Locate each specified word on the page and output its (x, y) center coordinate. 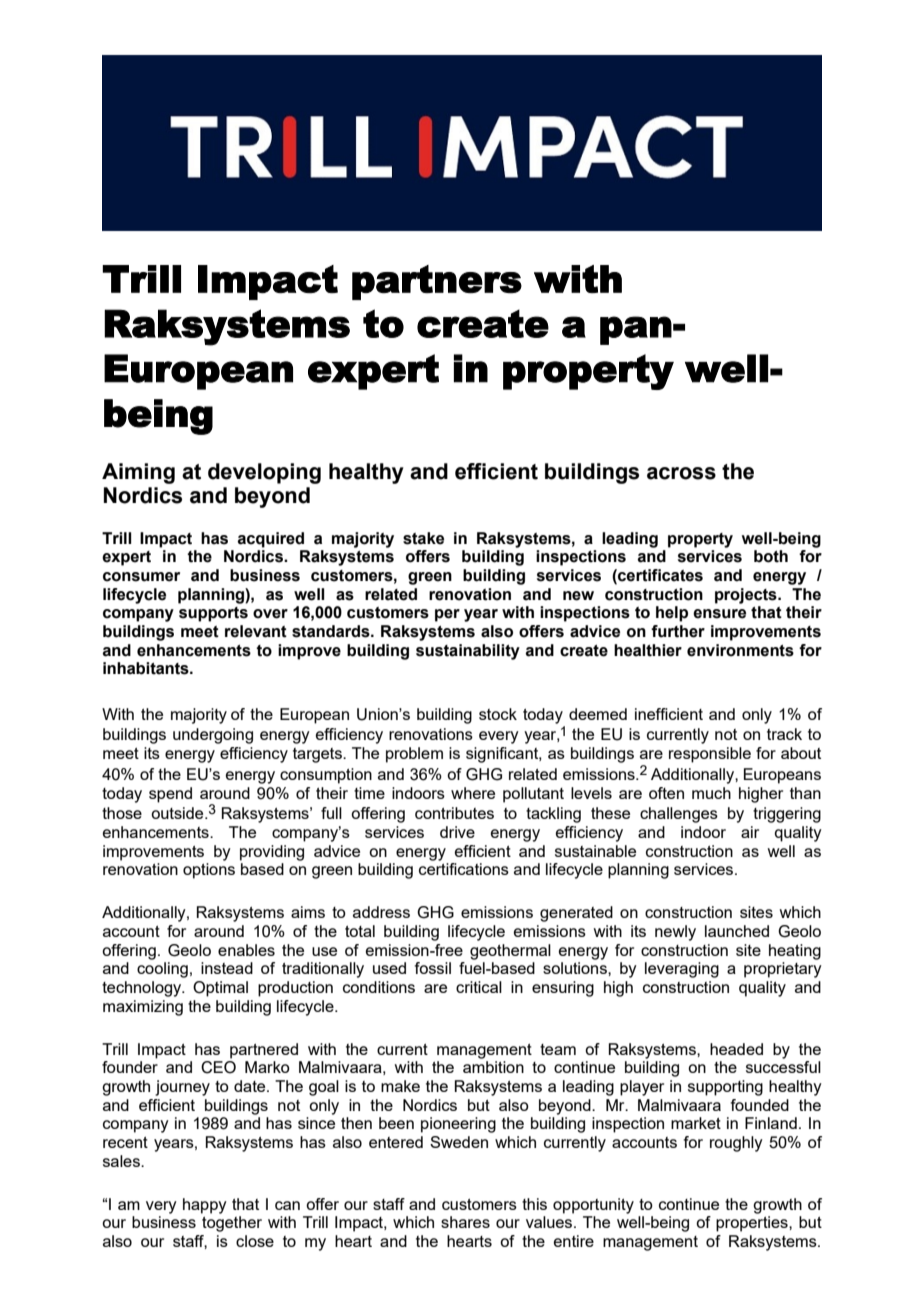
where (473, 793)
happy (205, 1206)
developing (264, 473)
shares (465, 1222)
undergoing (213, 736)
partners (437, 282)
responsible (710, 755)
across (681, 473)
